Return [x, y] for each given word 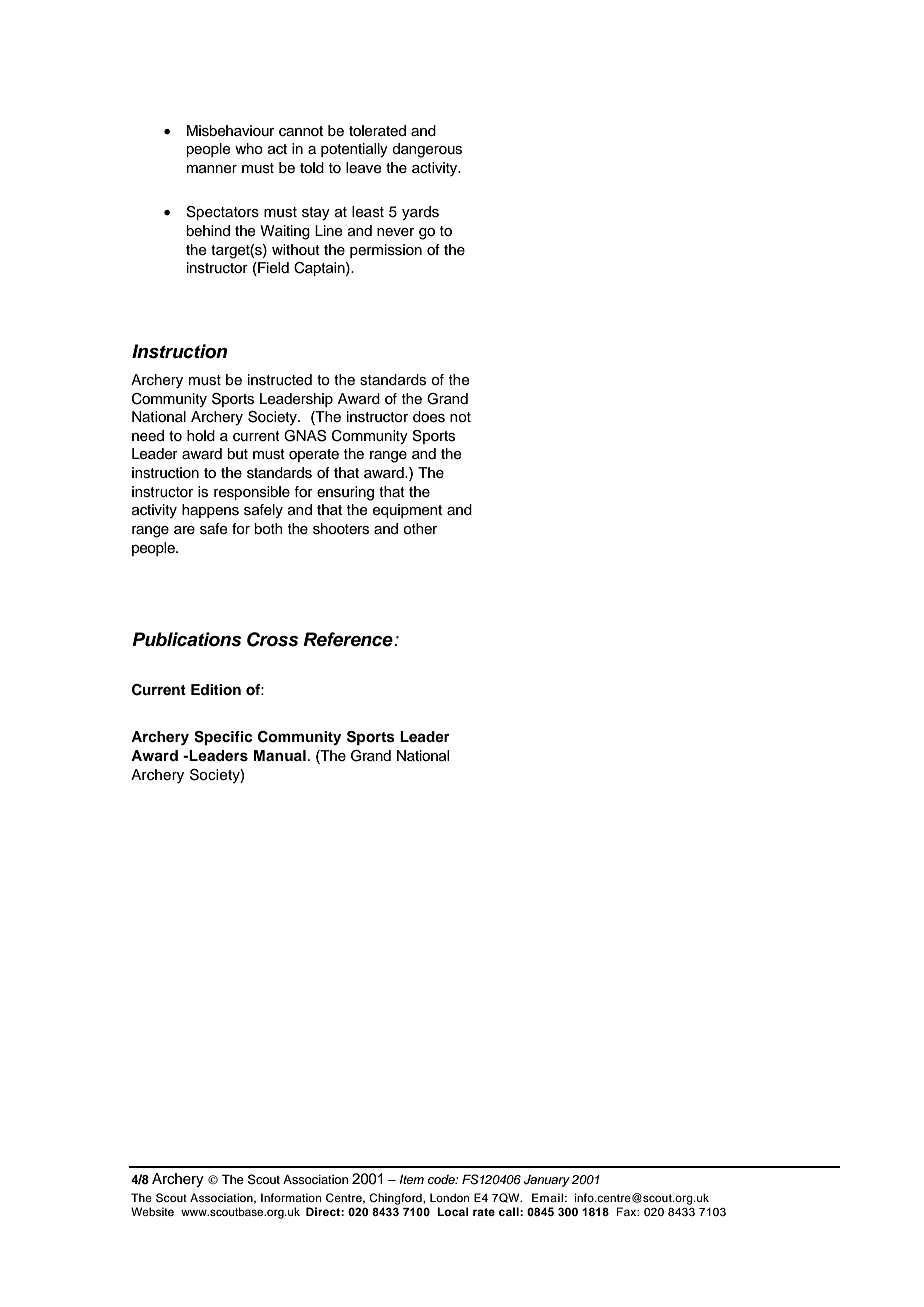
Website [152, 1211]
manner [212, 169]
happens [210, 511]
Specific [223, 738]
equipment [407, 511]
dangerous [427, 150]
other [420, 529]
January [547, 1181]
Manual [280, 755]
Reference [349, 639]
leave [363, 168]
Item [412, 1179]
